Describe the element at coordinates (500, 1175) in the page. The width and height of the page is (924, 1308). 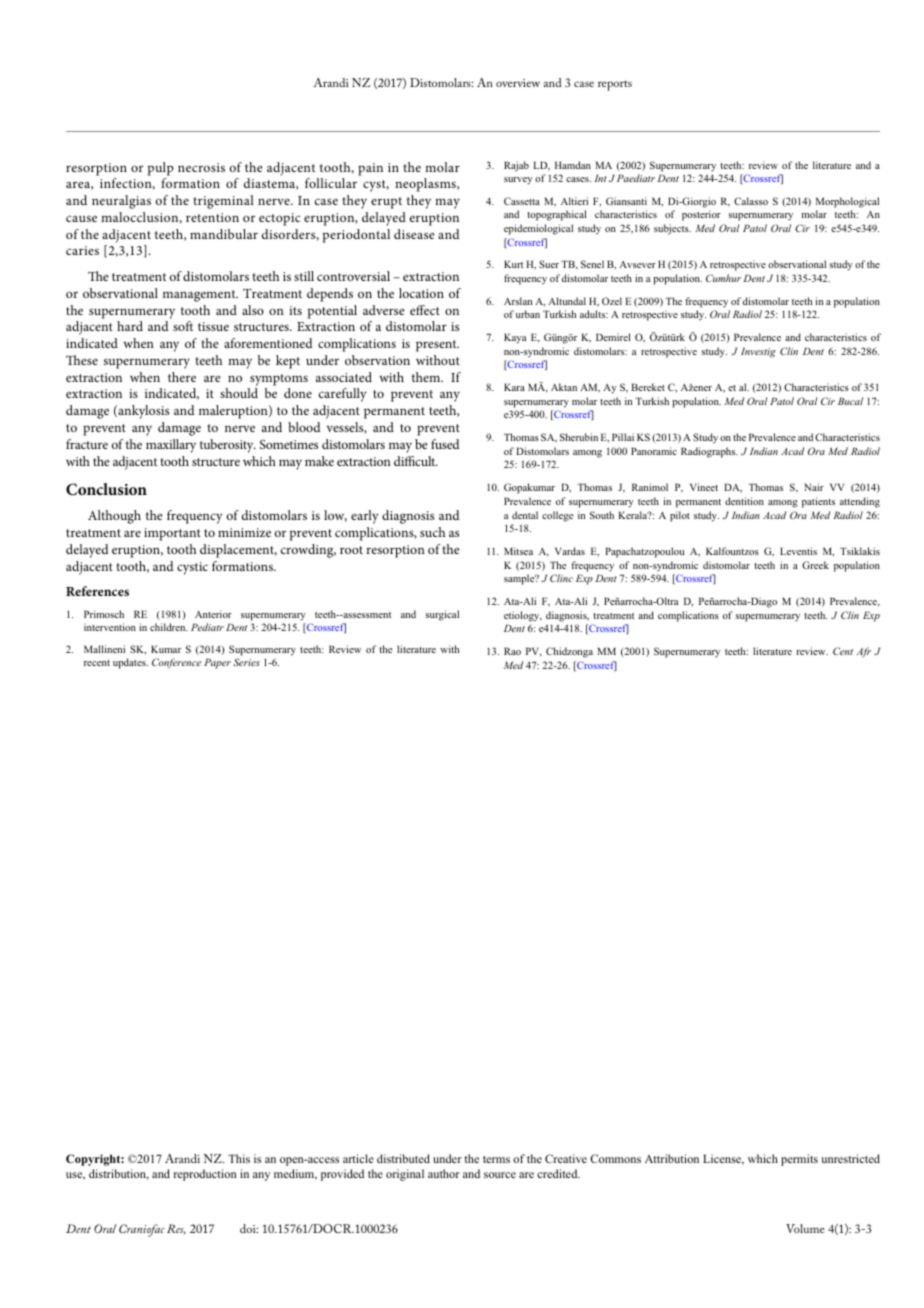
I see `source` at that location.
